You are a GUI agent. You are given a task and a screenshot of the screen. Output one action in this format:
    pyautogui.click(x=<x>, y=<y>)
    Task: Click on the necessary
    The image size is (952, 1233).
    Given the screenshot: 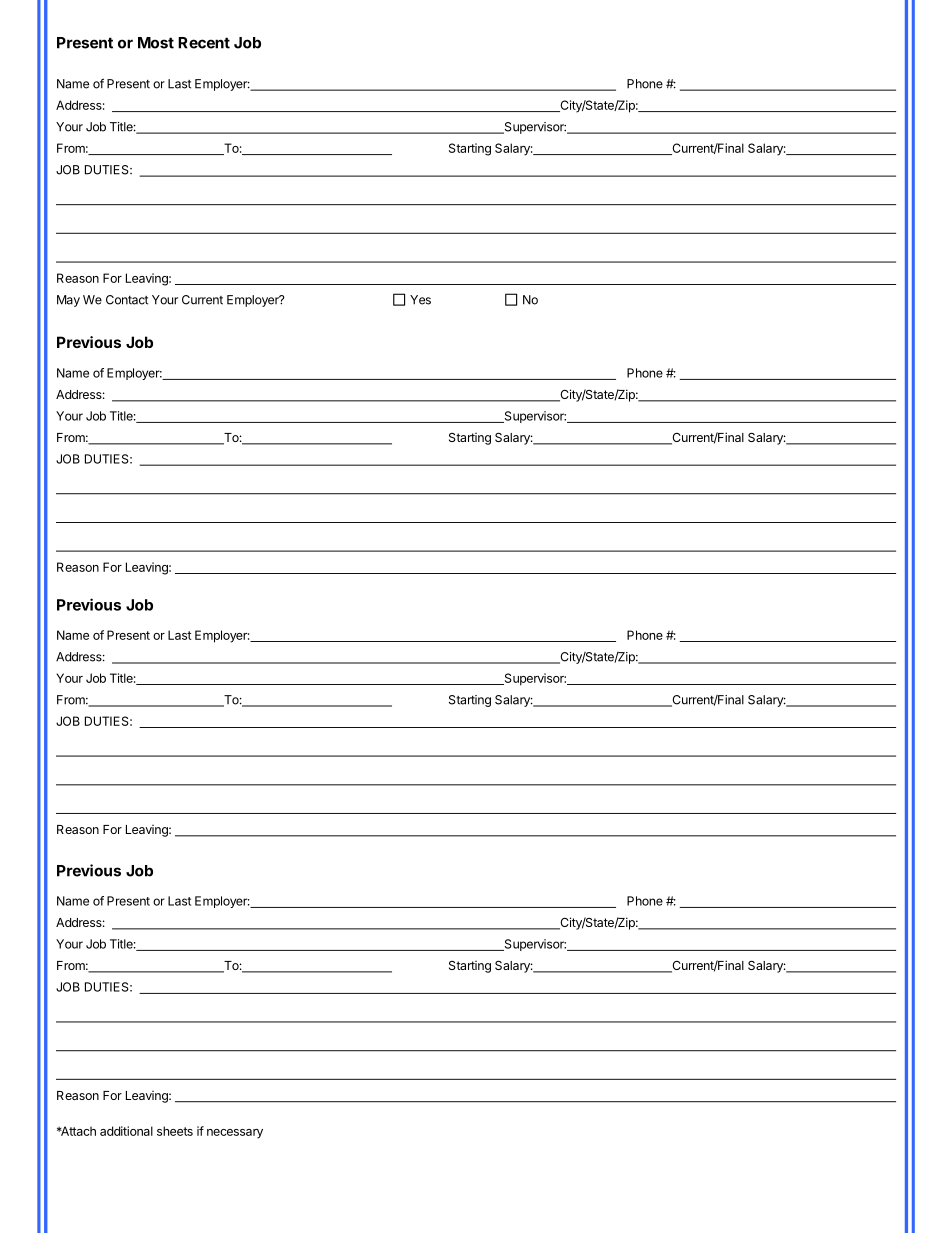 What is the action you would take?
    pyautogui.click(x=235, y=1134)
